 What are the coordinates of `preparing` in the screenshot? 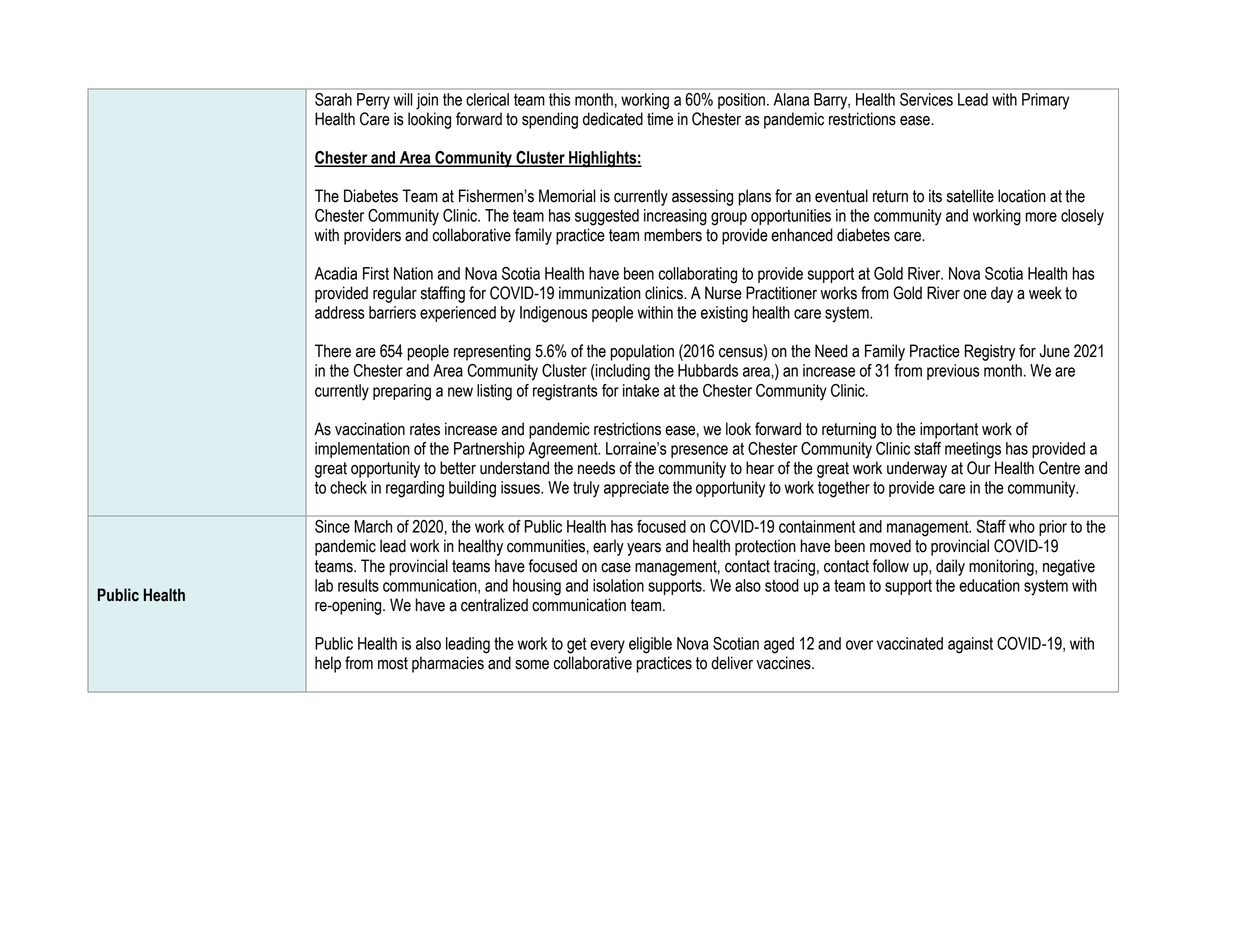 It's located at (402, 392).
